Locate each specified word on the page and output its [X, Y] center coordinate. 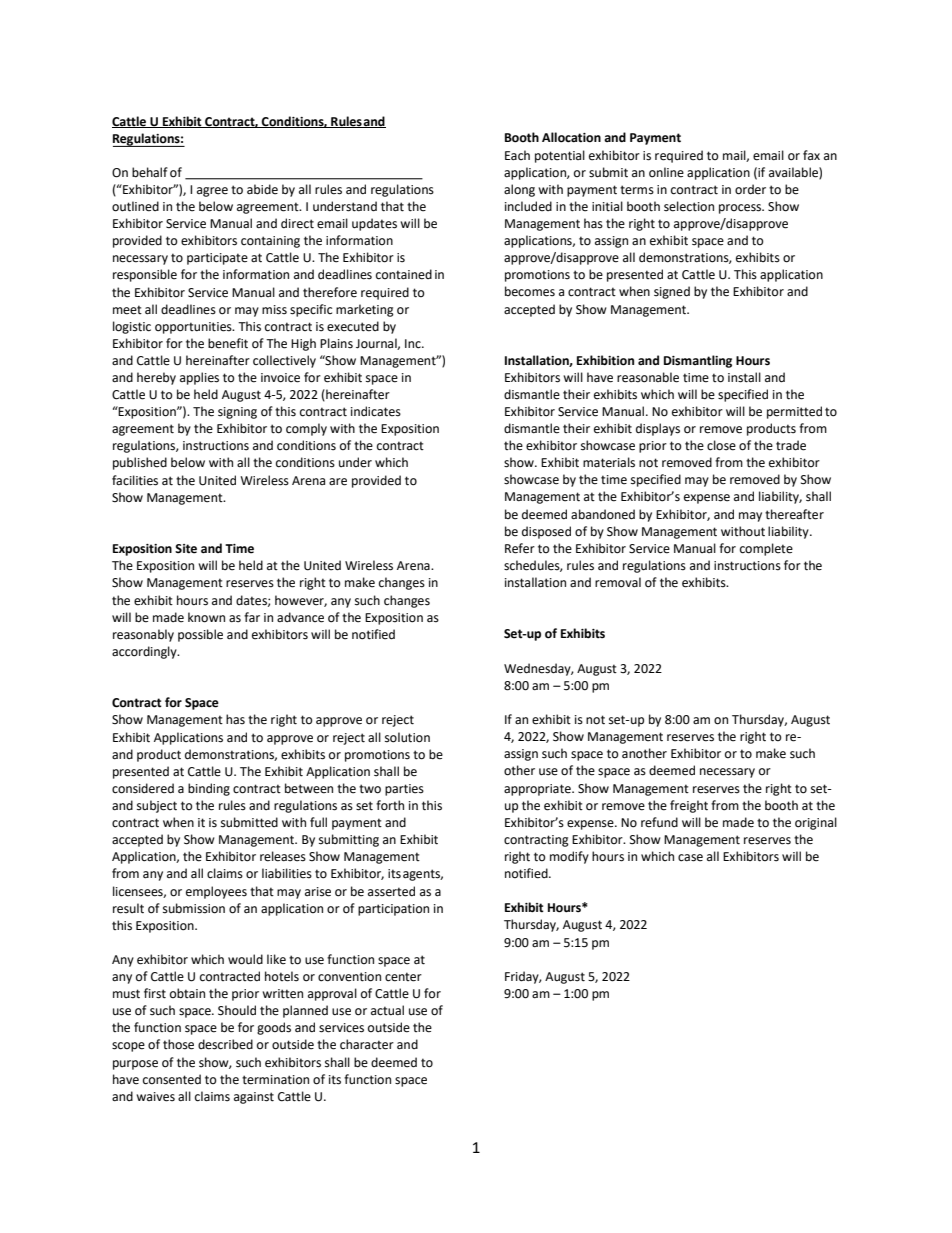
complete [766, 549]
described [225, 1044]
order [750, 189]
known [206, 617]
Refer [520, 548]
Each [517, 155]
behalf [150, 172]
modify [569, 857]
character [367, 1044]
